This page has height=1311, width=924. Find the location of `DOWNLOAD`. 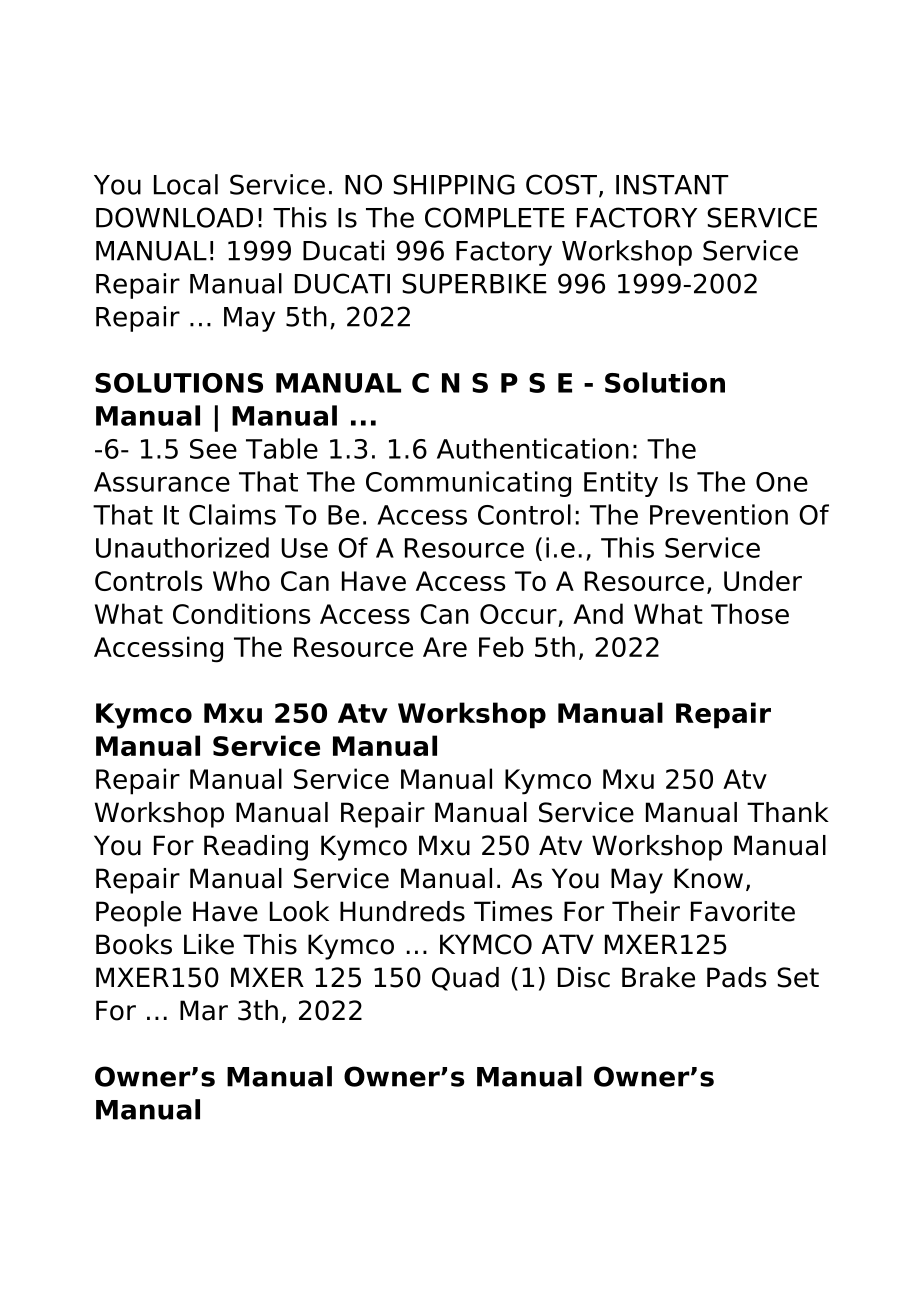

DOWNLOAD is located at coordinates (174, 217).
